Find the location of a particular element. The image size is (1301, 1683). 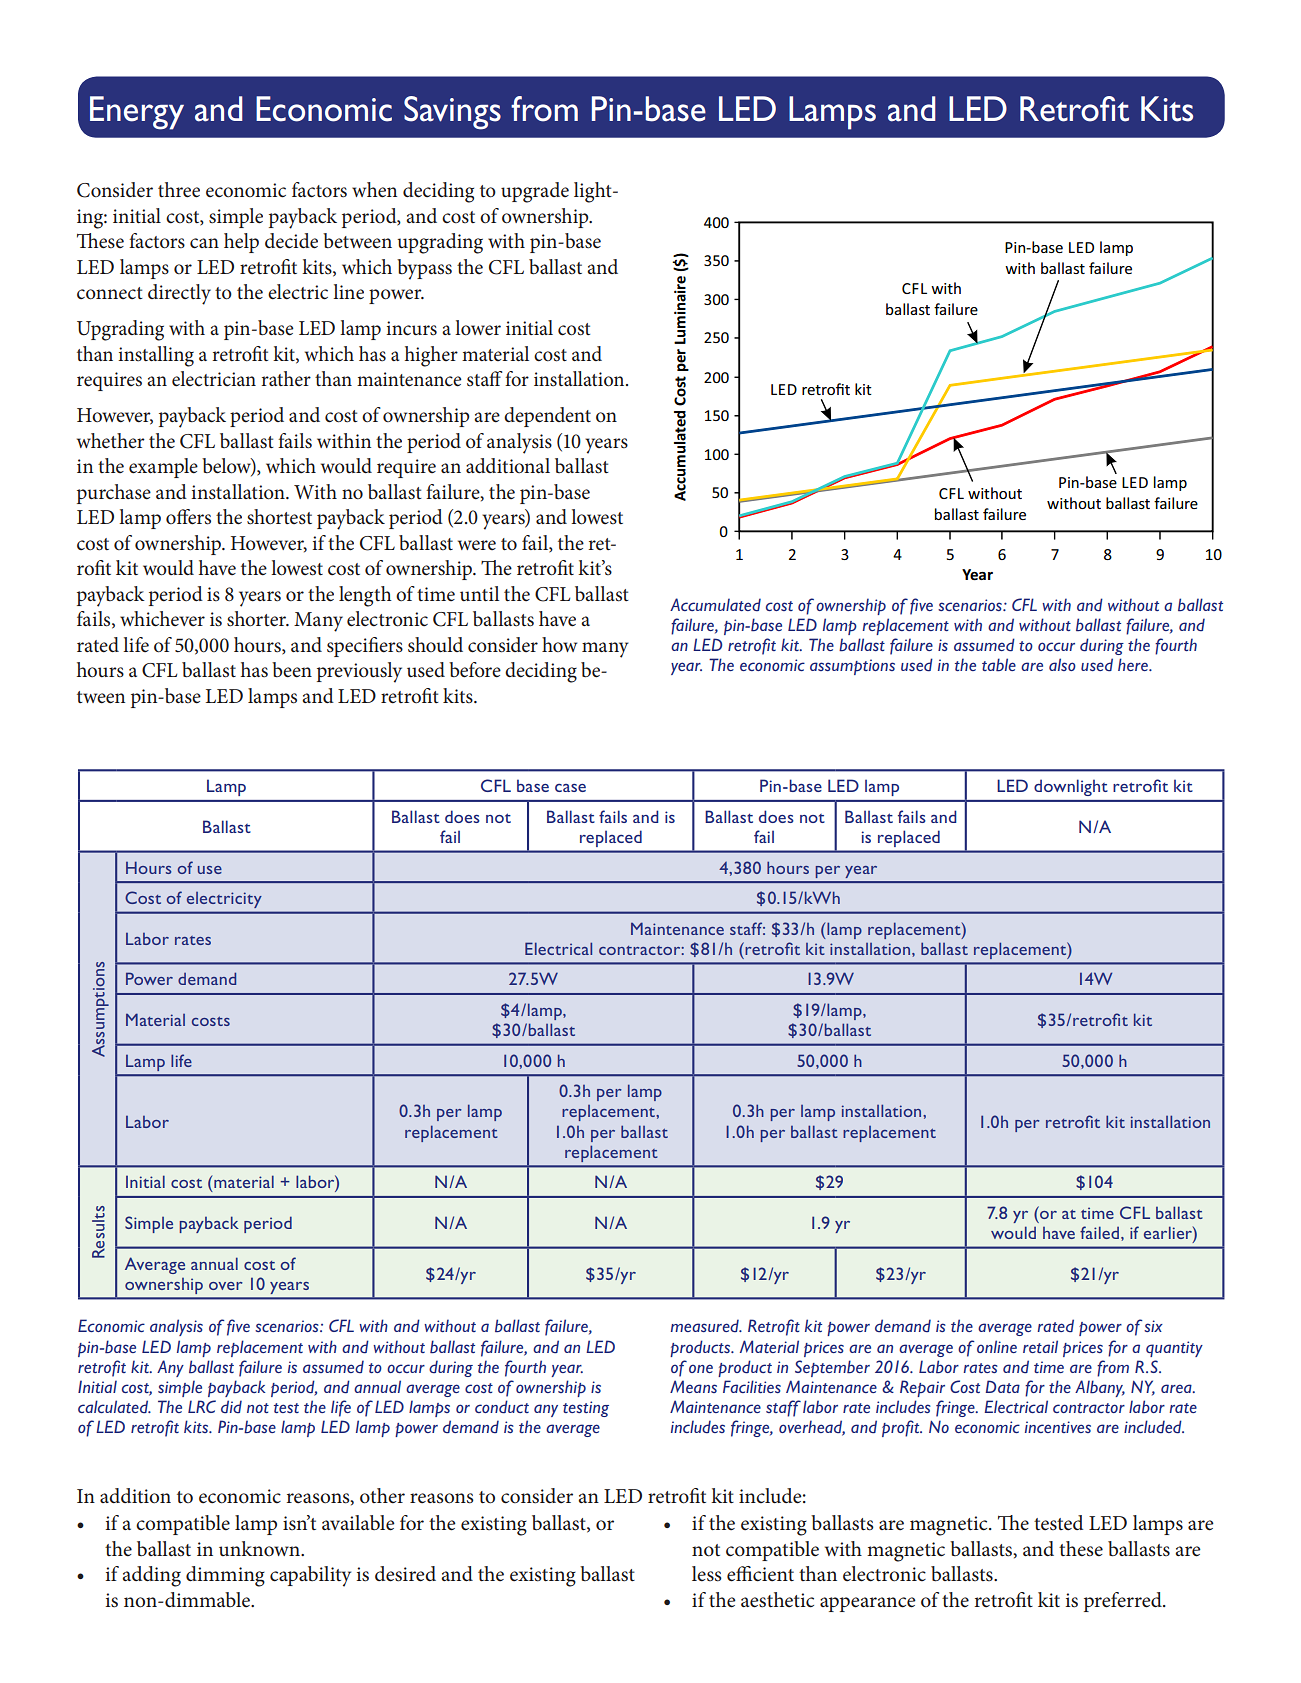

measured is located at coordinates (706, 1325).
